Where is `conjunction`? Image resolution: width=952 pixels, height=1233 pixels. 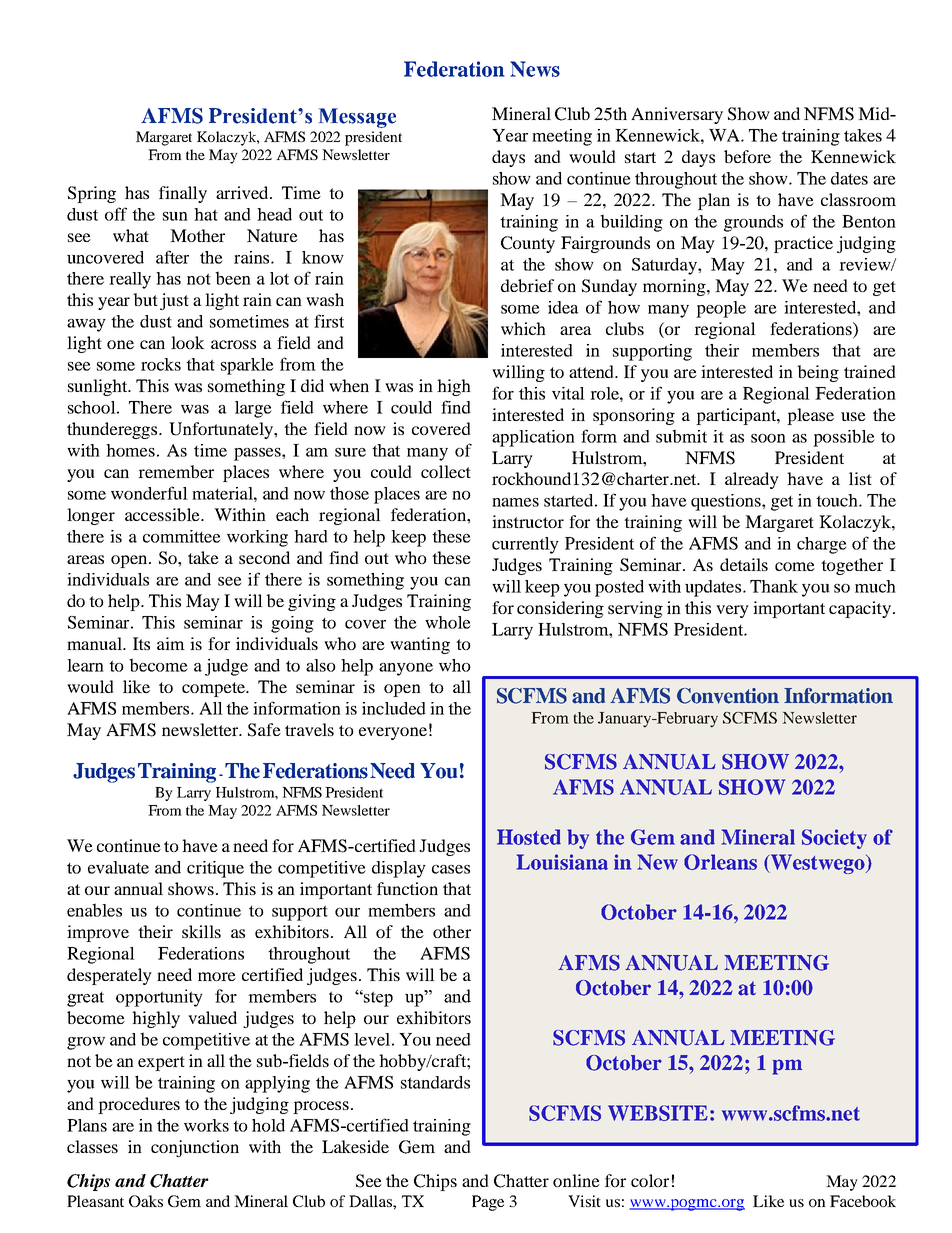 conjunction is located at coordinates (195, 1148).
